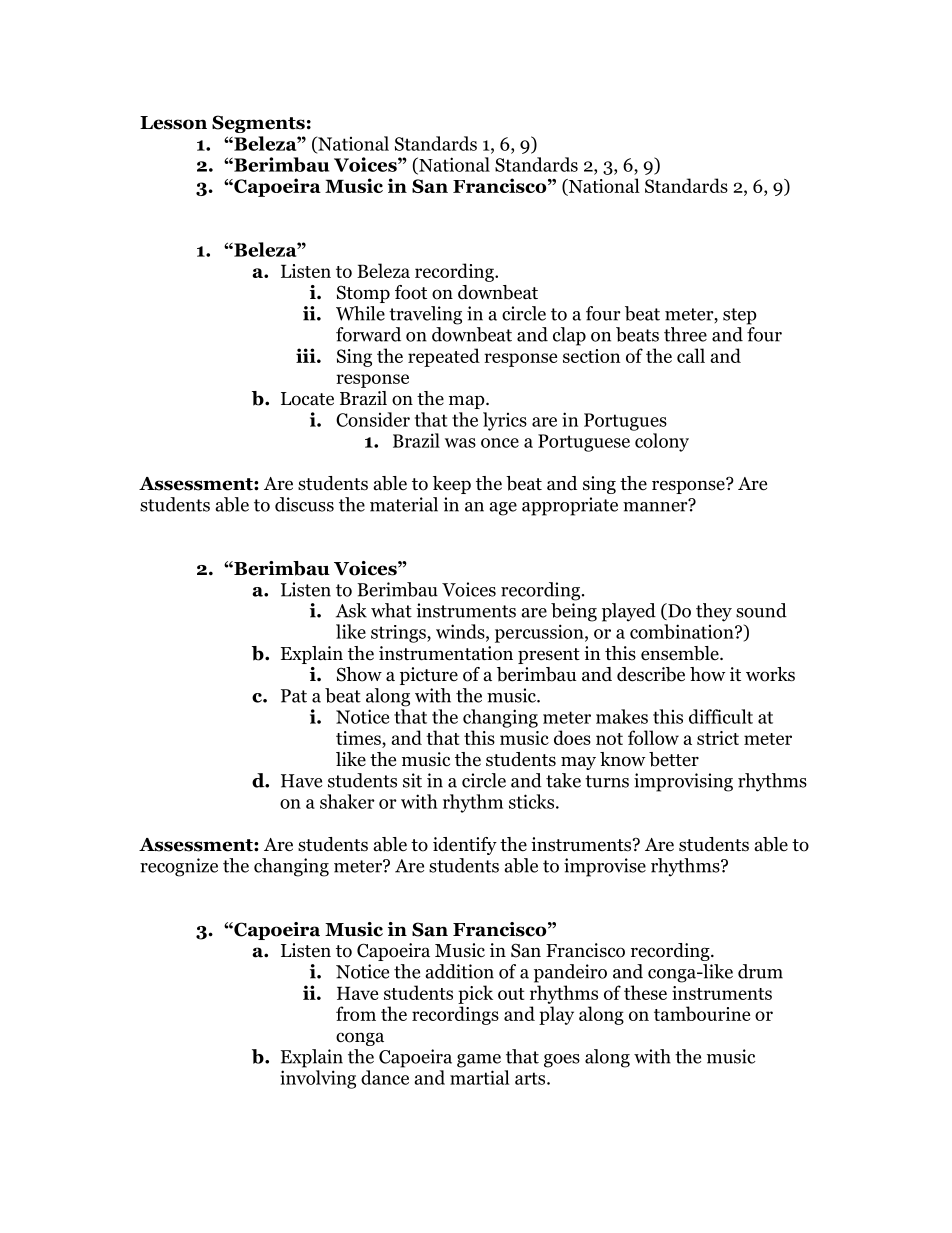 The width and height of the document is (952, 1233). What do you see at coordinates (740, 316) in the document?
I see `step` at bounding box center [740, 316].
